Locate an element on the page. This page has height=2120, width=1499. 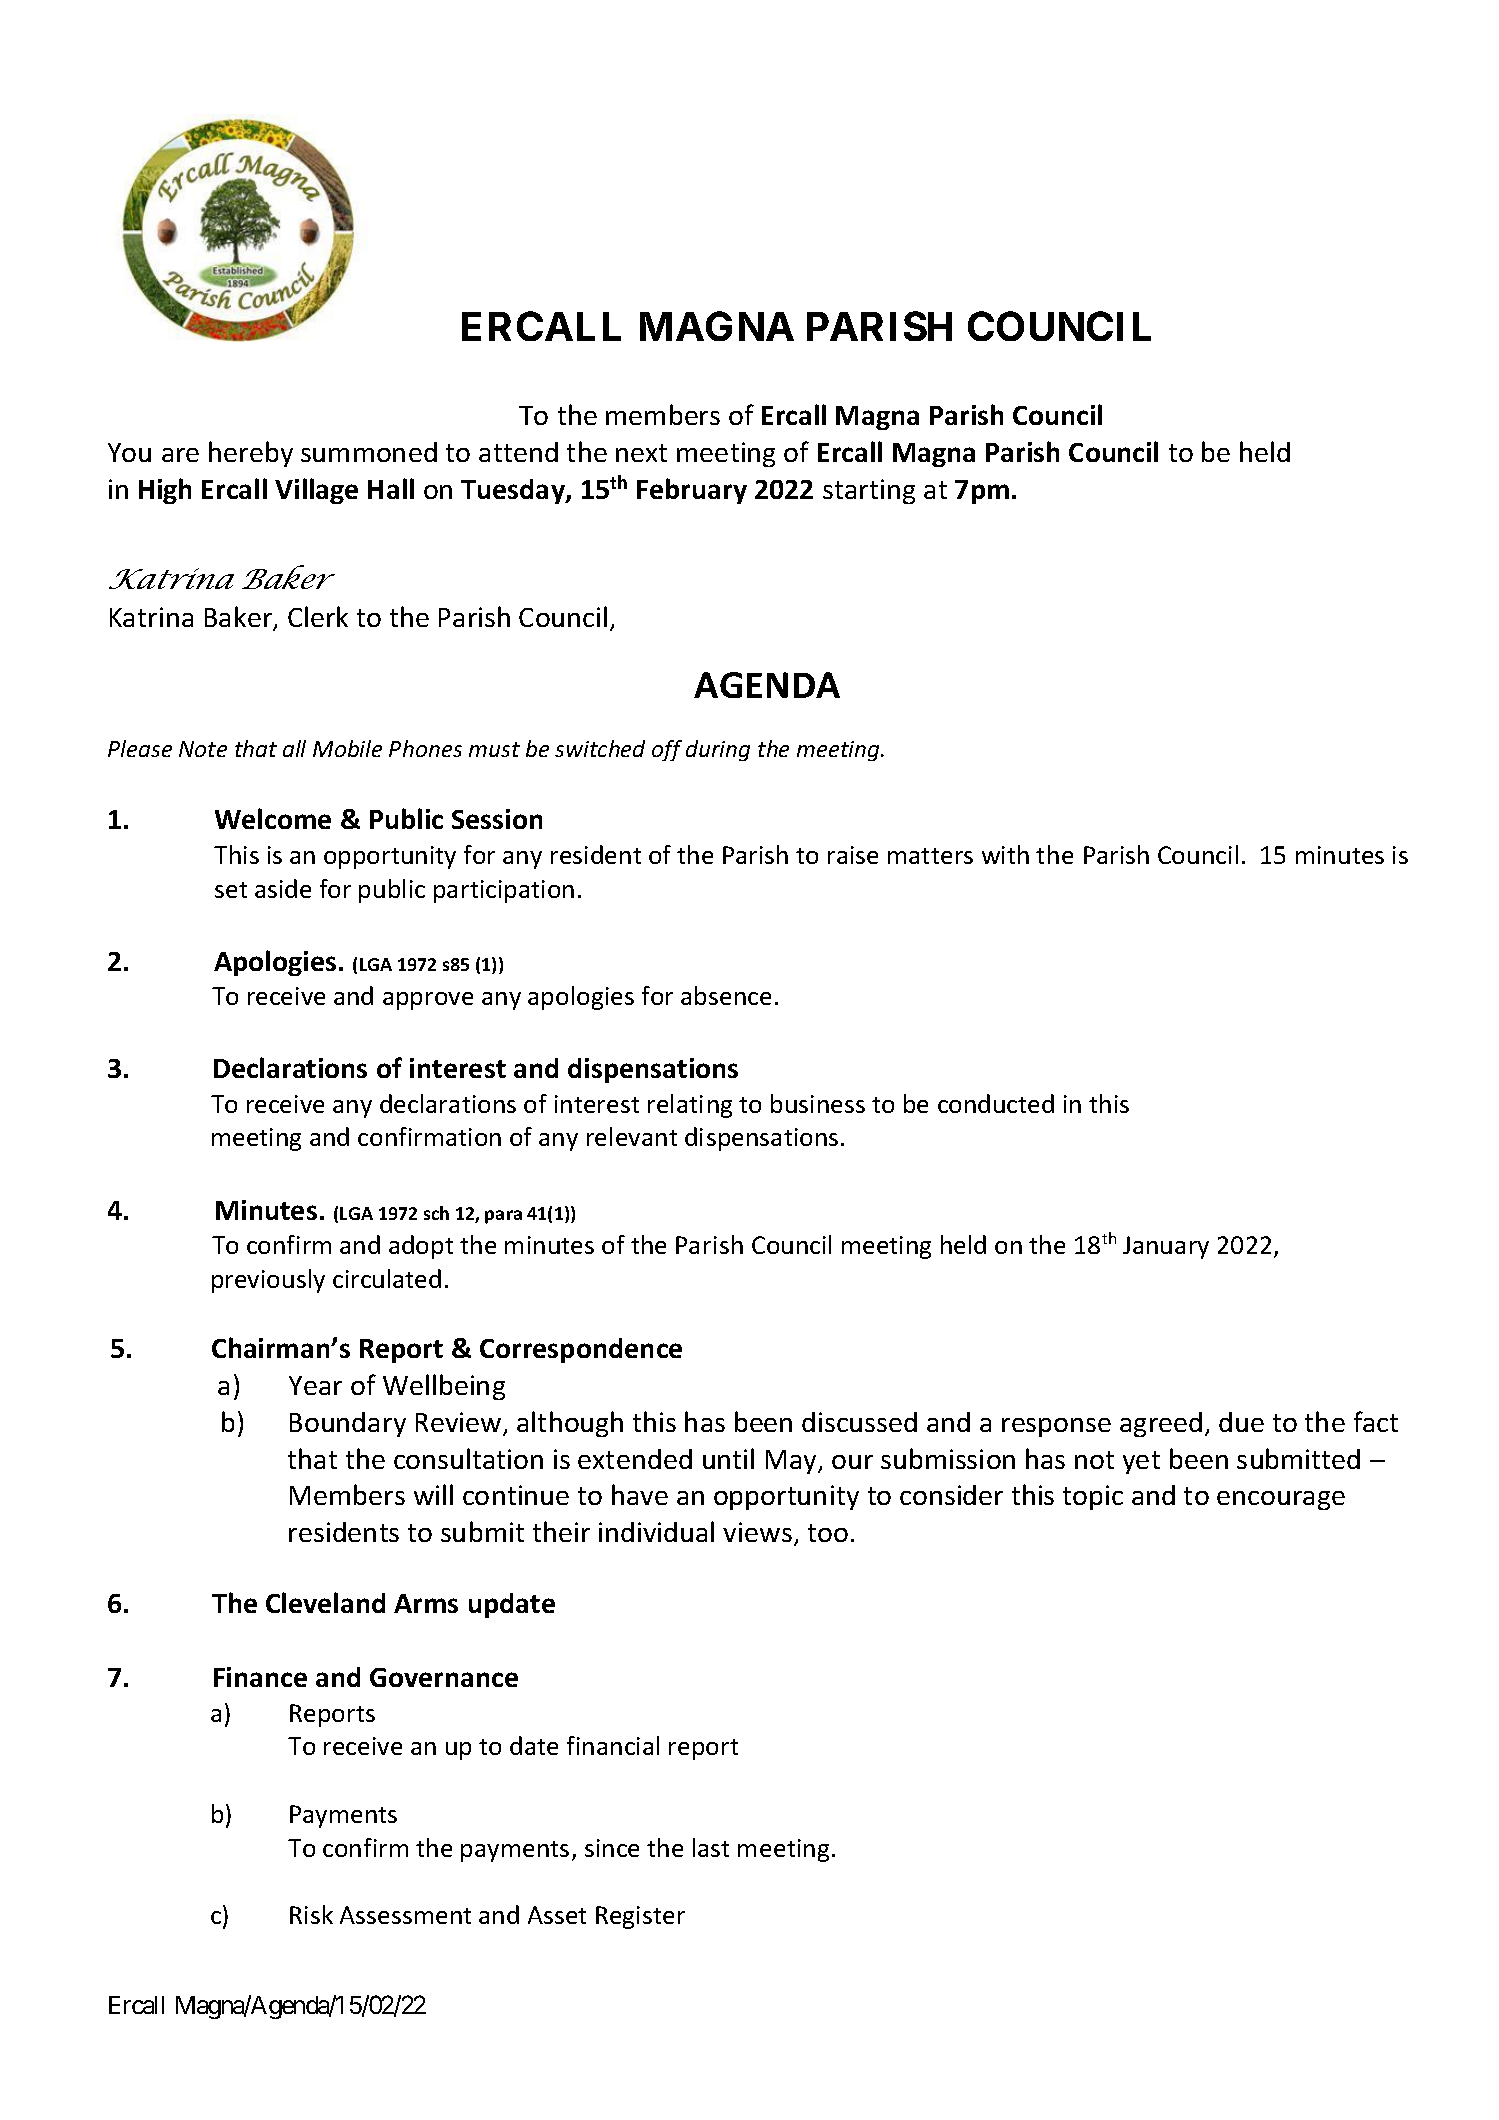
Register is located at coordinates (640, 1917).
